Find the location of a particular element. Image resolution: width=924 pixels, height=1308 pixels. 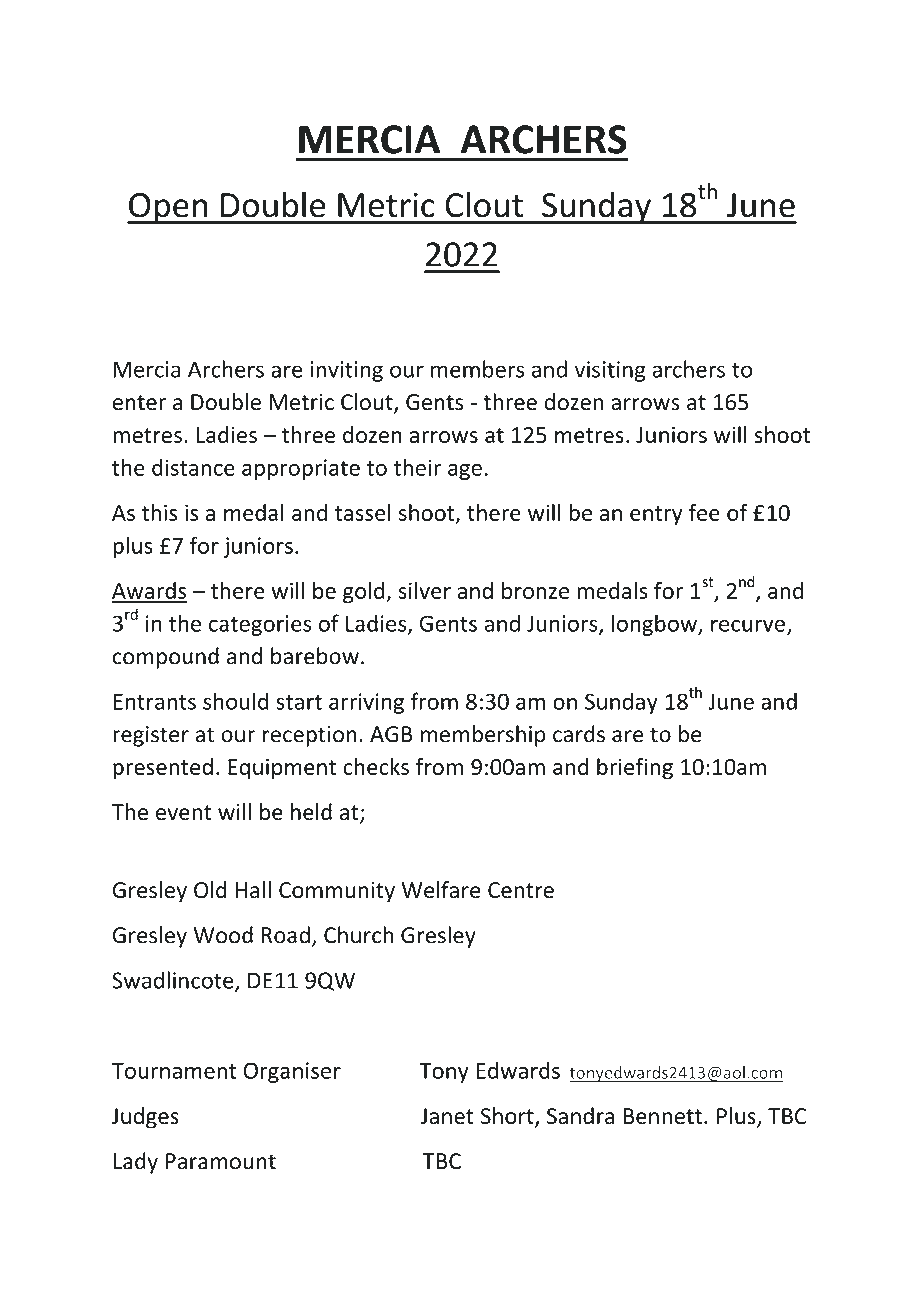

visiting is located at coordinates (610, 371).
